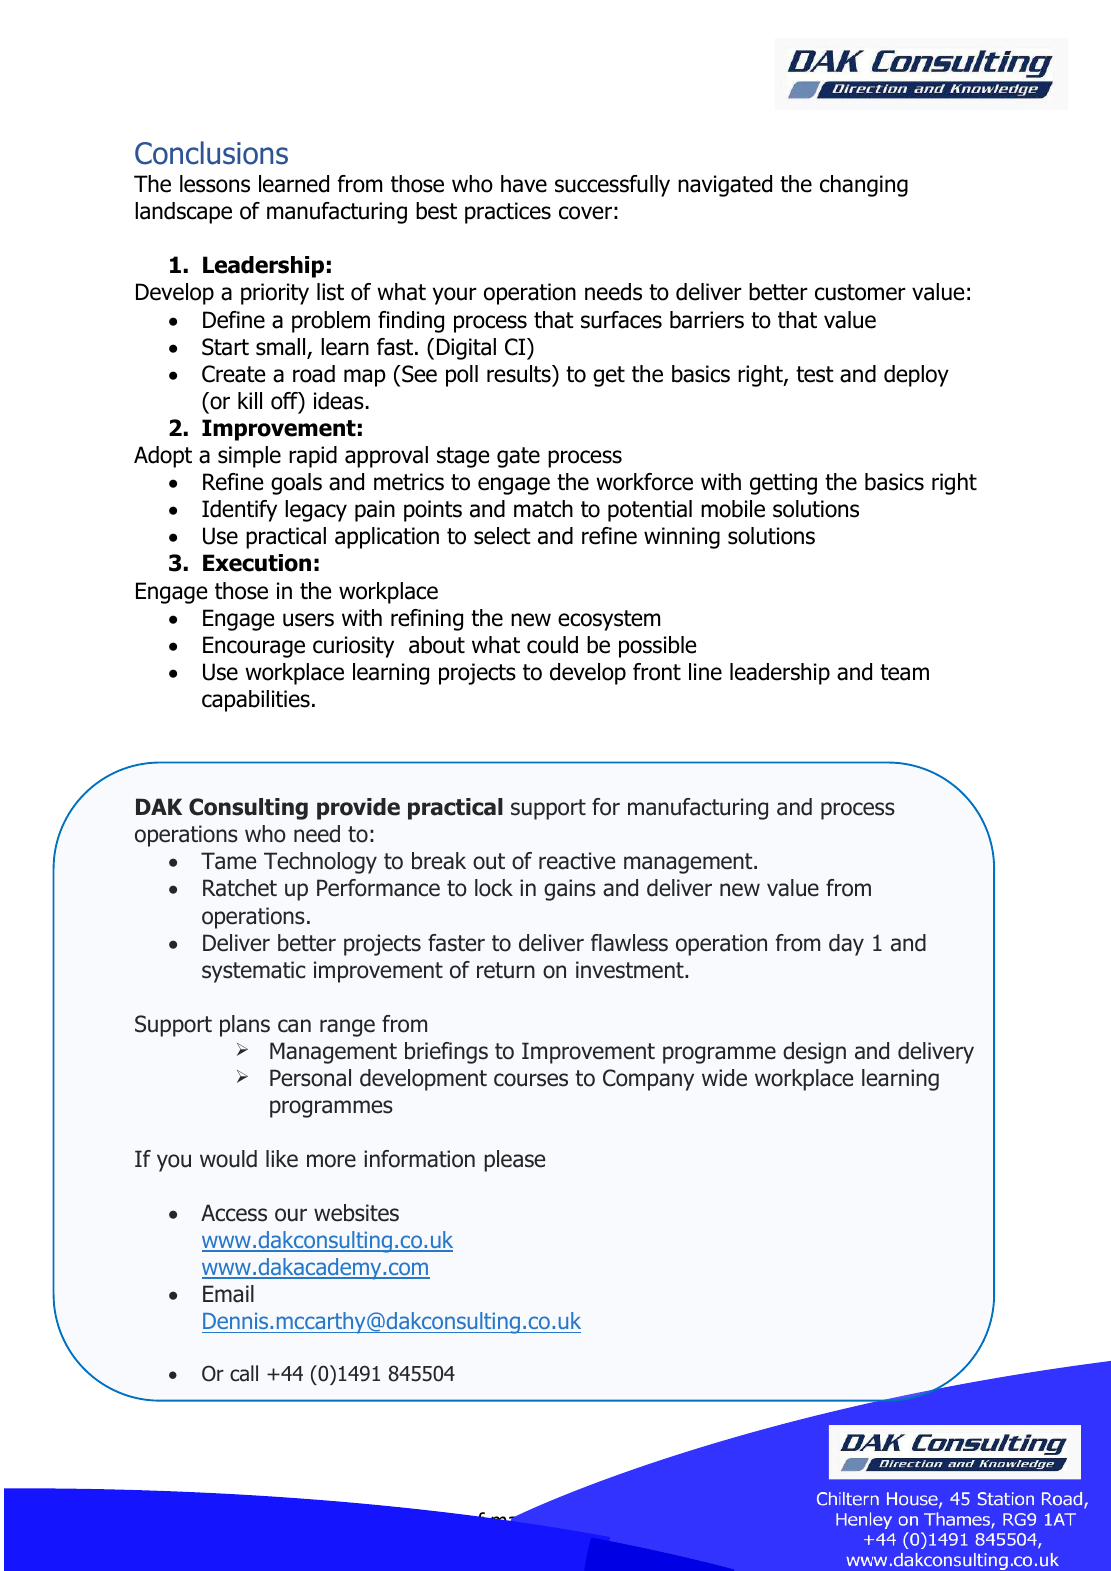 This screenshot has height=1571, width=1111. I want to click on please, so click(514, 1161).
